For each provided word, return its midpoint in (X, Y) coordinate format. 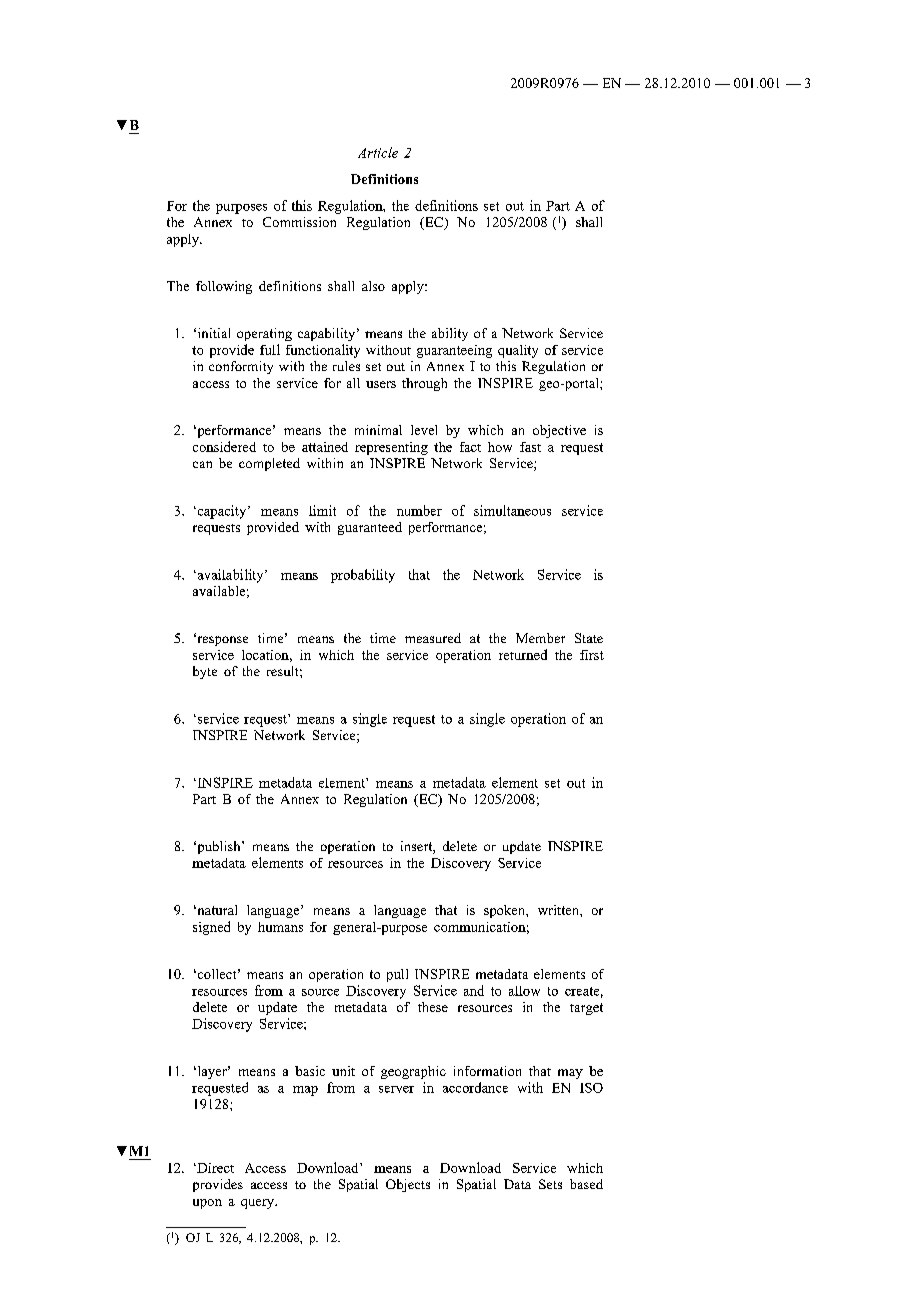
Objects (408, 1185)
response (221, 640)
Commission (299, 222)
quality (518, 351)
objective (559, 431)
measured (433, 638)
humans (280, 927)
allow (524, 991)
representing (391, 448)
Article (378, 152)
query (259, 1204)
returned (523, 654)
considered (224, 446)
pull (397, 975)
